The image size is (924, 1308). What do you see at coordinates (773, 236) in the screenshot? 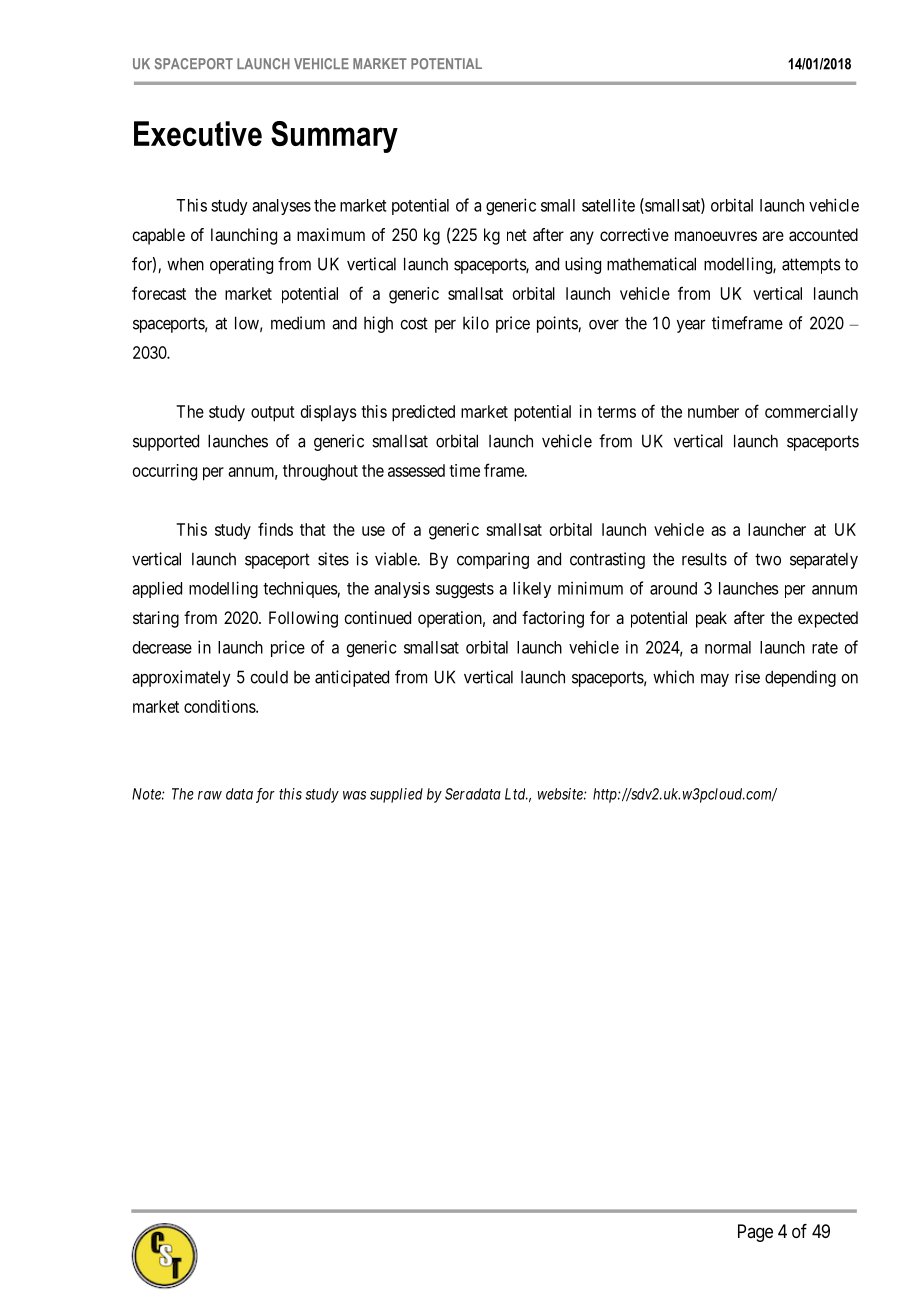
I see `are` at bounding box center [773, 236].
